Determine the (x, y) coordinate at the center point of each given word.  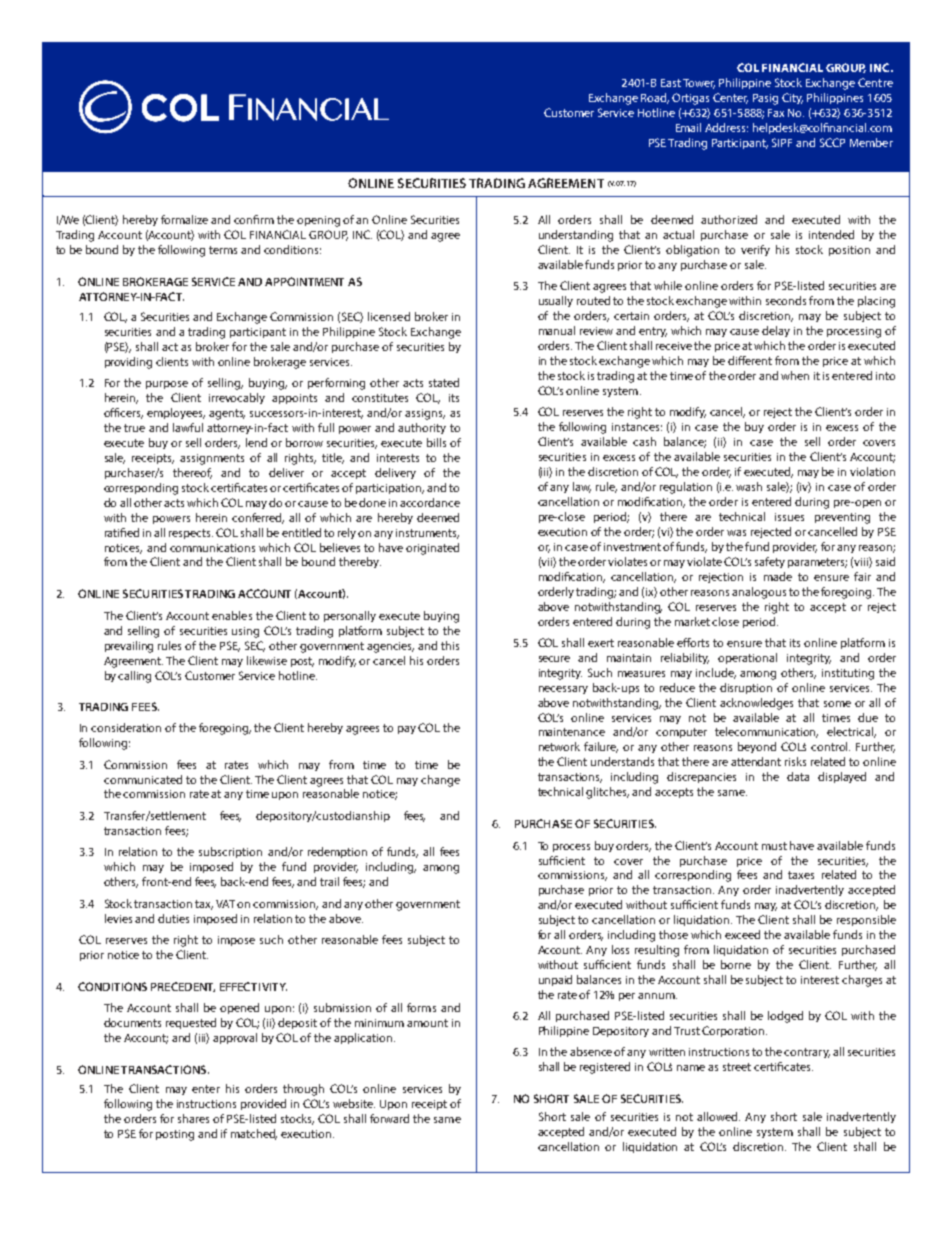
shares (193, 1118)
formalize (184, 219)
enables (232, 615)
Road (655, 98)
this (450, 645)
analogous (759, 593)
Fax (776, 113)
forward (389, 1118)
